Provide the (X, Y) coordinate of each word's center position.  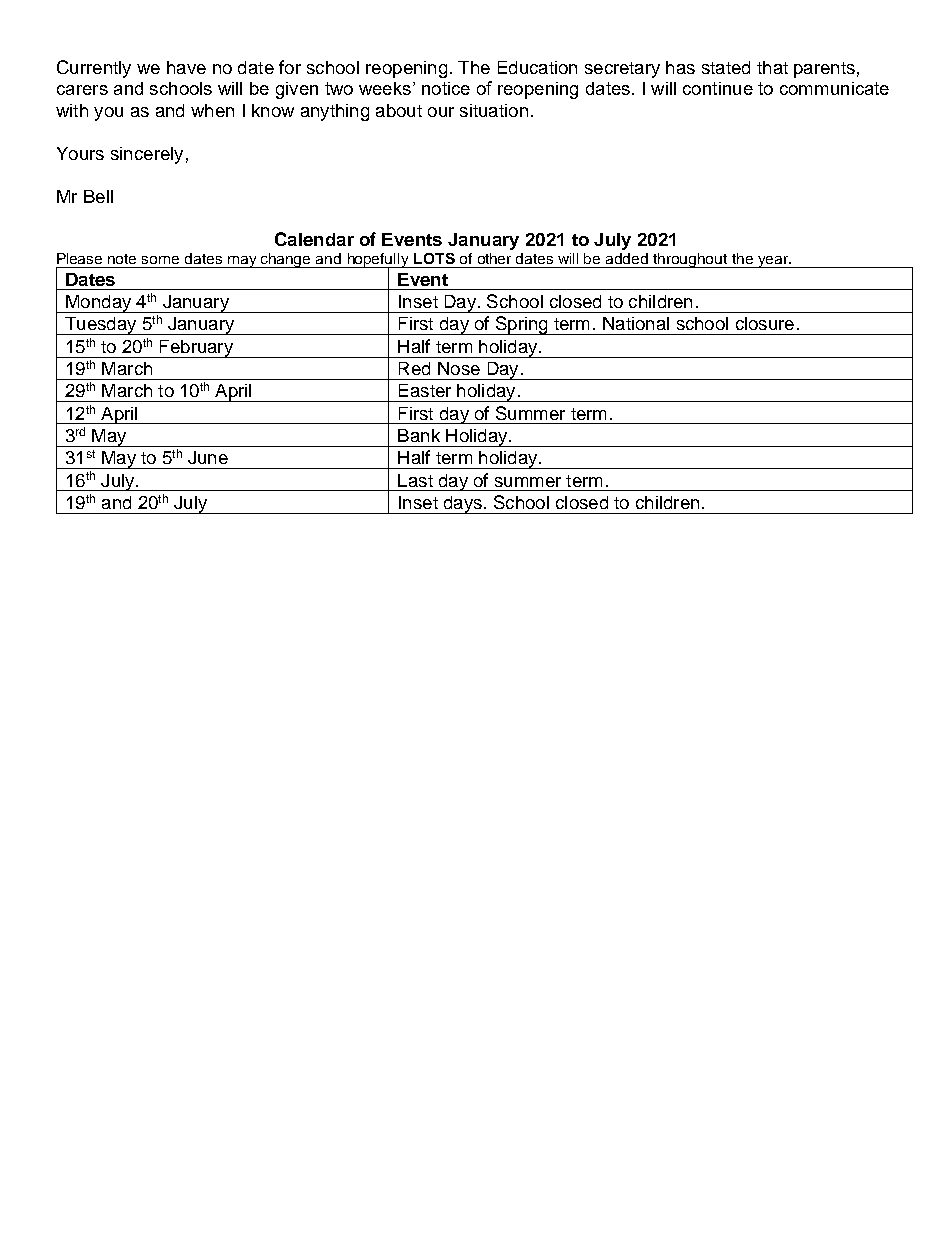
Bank (419, 435)
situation (494, 110)
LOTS (434, 258)
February (196, 349)
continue (718, 88)
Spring (521, 325)
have (186, 67)
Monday (99, 304)
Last (415, 480)
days (462, 505)
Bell (98, 196)
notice (446, 88)
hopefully (378, 261)
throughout (690, 260)
